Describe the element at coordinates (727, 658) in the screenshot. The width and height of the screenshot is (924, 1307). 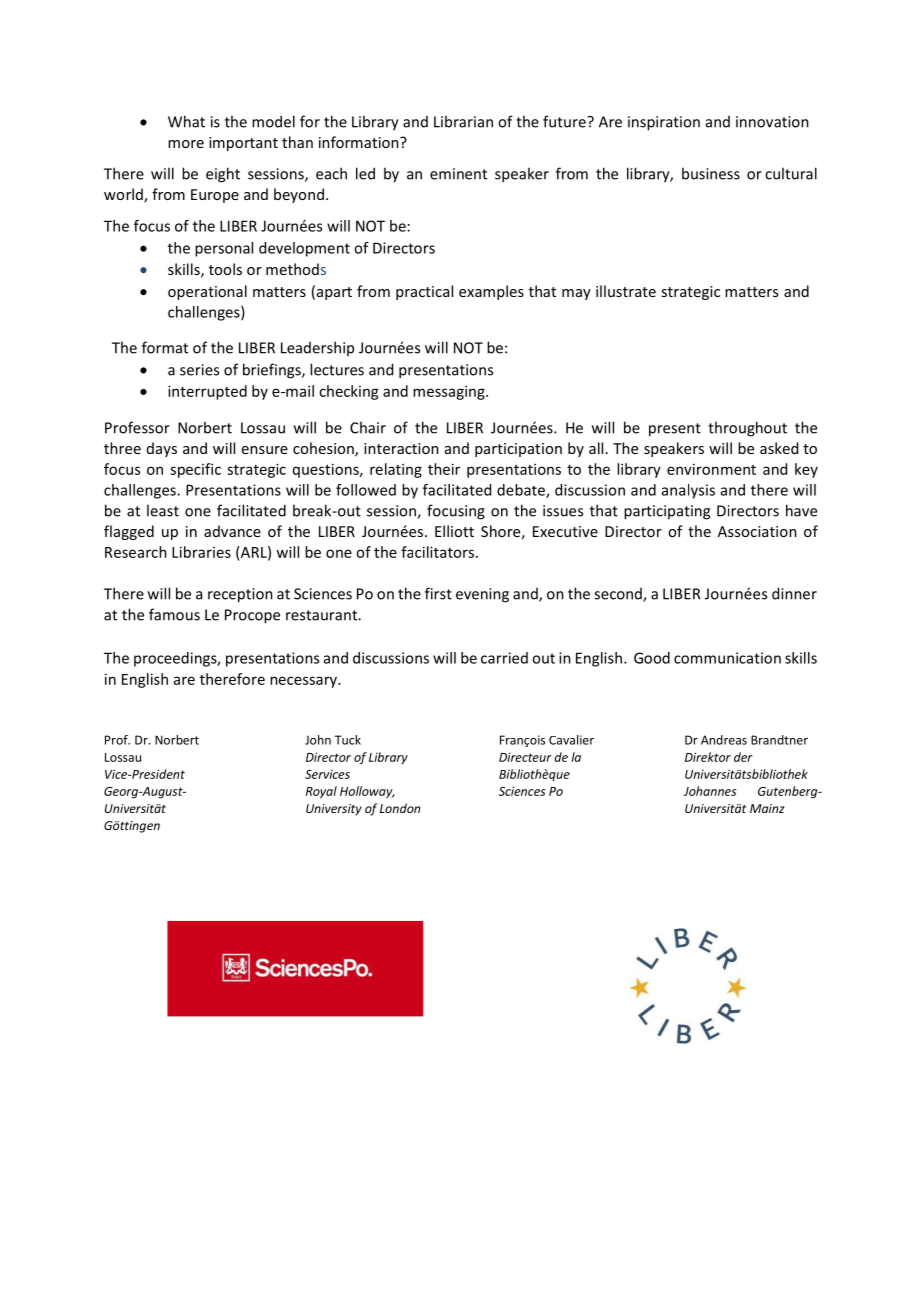
I see `communication` at that location.
